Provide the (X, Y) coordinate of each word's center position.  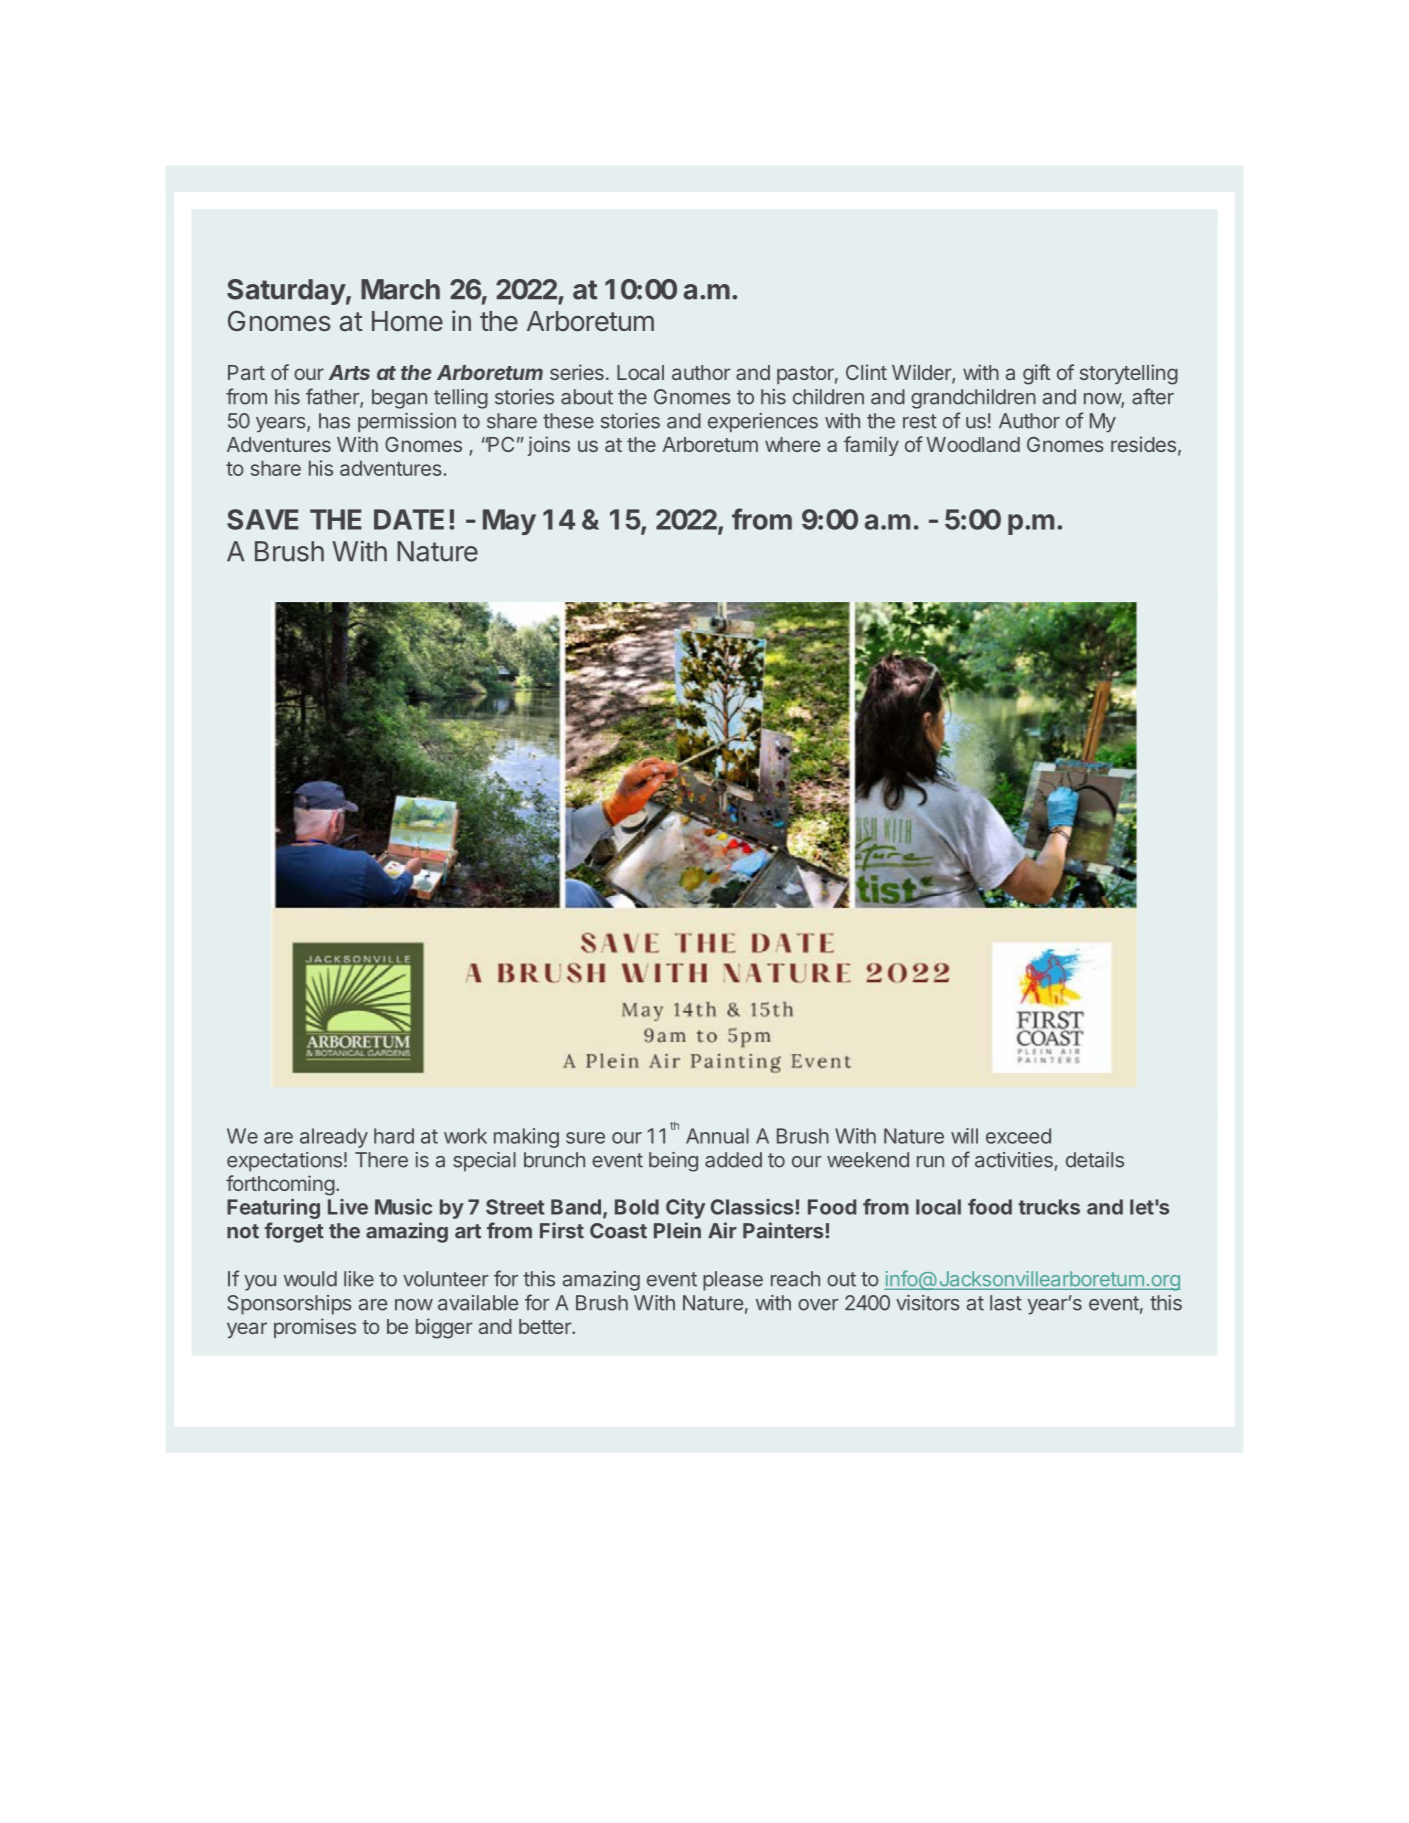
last (1006, 1303)
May (509, 522)
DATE (409, 519)
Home (407, 321)
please (733, 1281)
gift (1036, 374)
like (359, 1279)
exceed (1018, 1136)
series (577, 372)
